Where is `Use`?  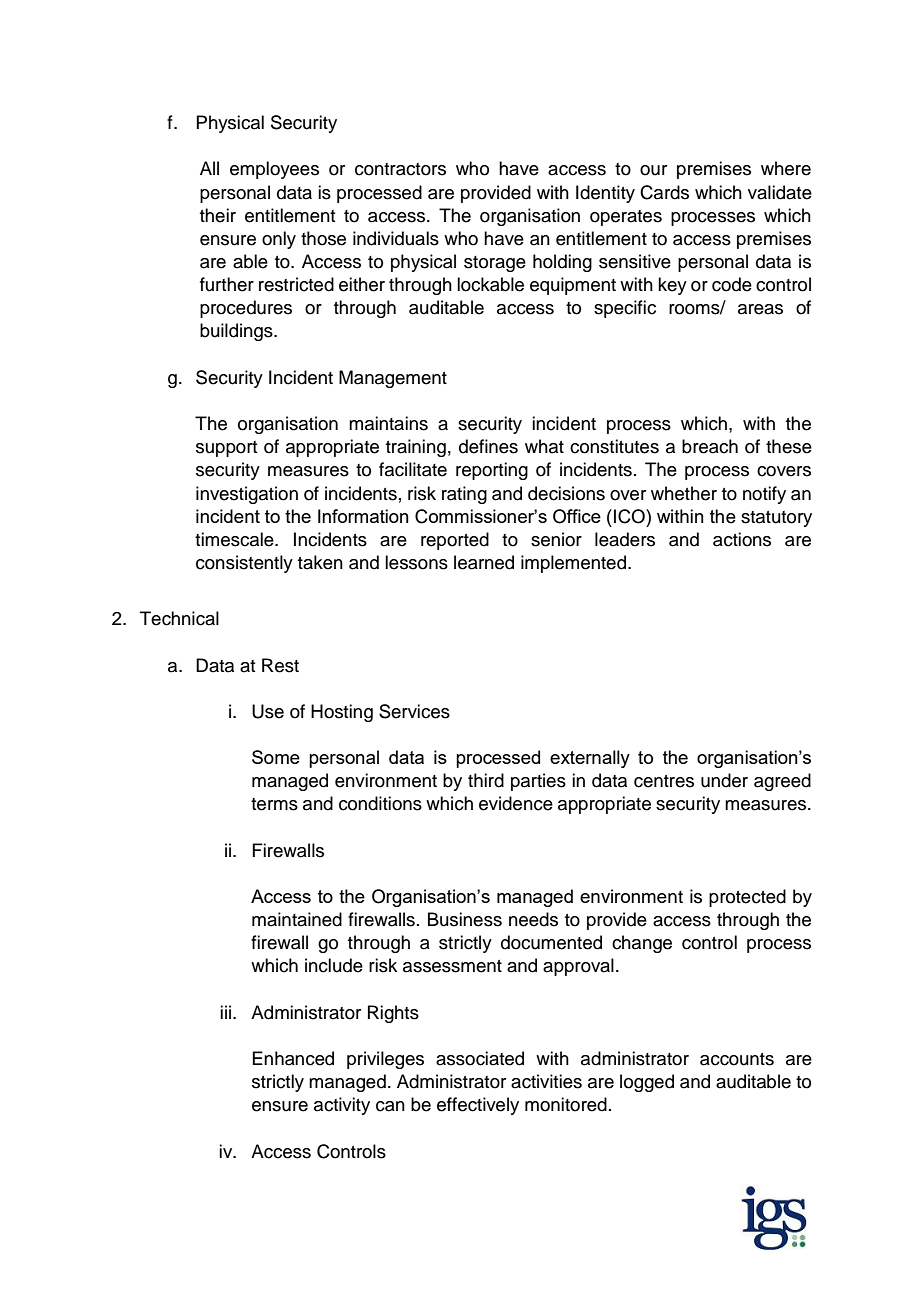
Use is located at coordinates (268, 711).
